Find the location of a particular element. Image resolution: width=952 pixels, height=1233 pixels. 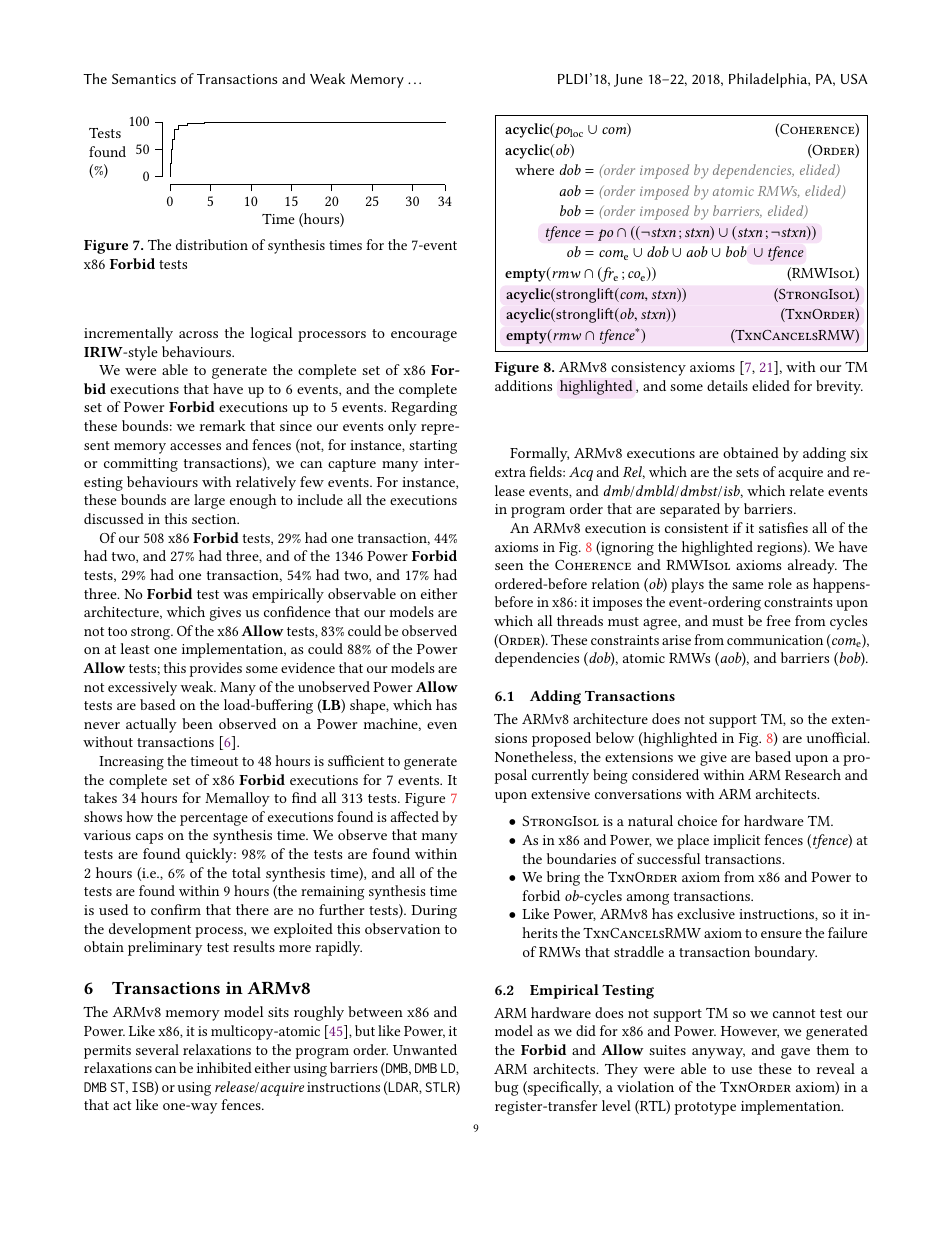

sets is located at coordinates (747, 472).
